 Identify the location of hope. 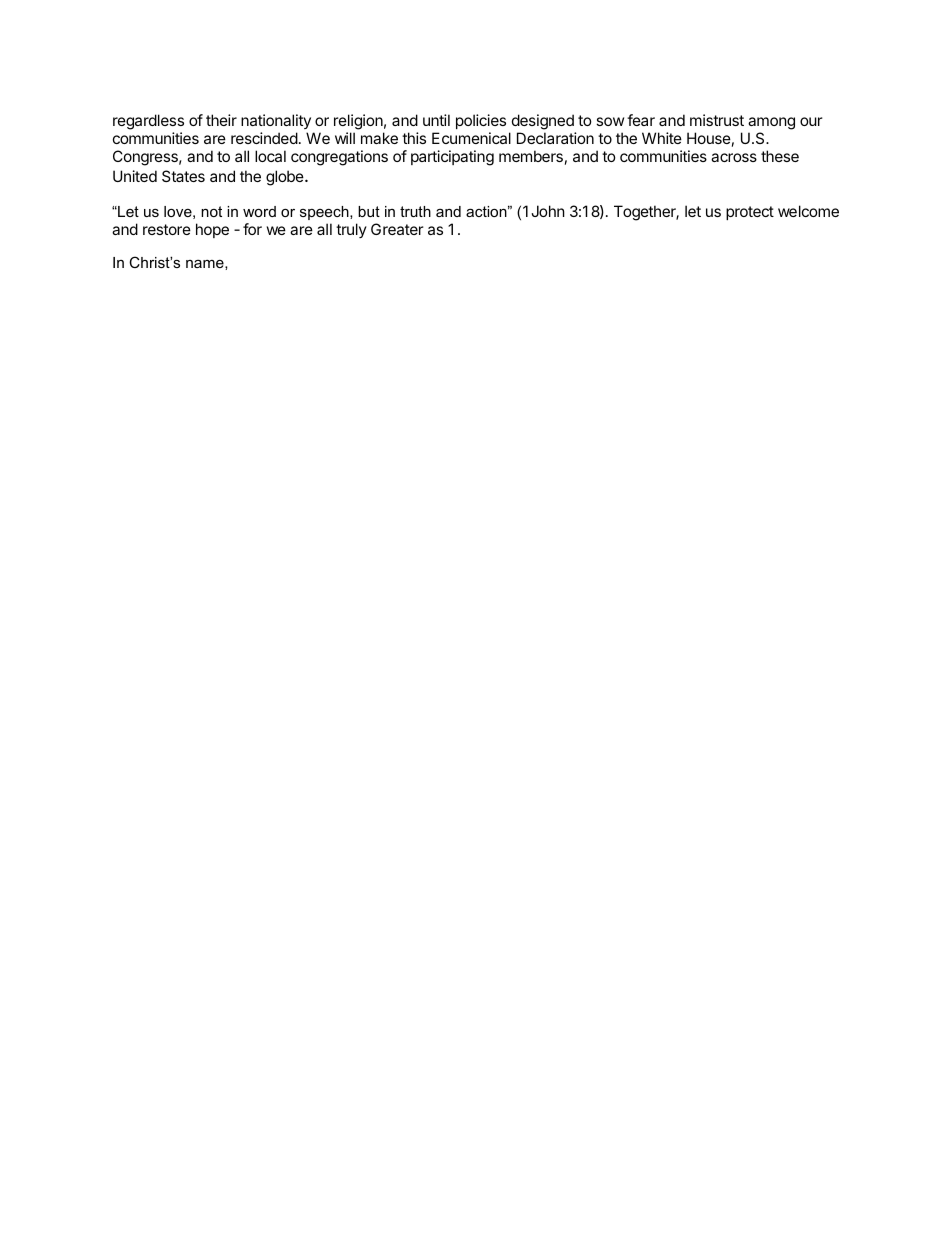
(212, 230).
